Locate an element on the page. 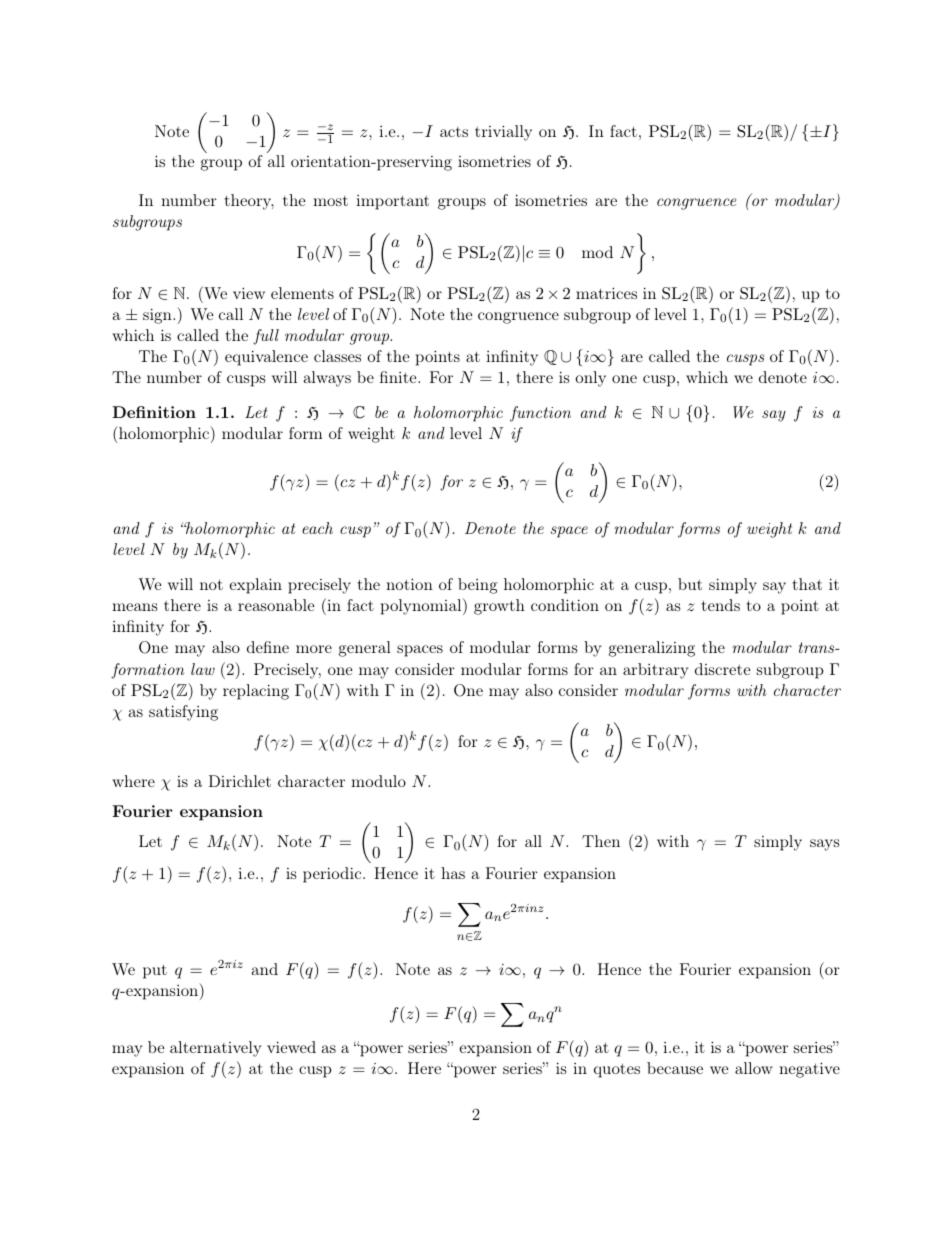 This image has width=952, height=1233. full is located at coordinates (266, 337).
